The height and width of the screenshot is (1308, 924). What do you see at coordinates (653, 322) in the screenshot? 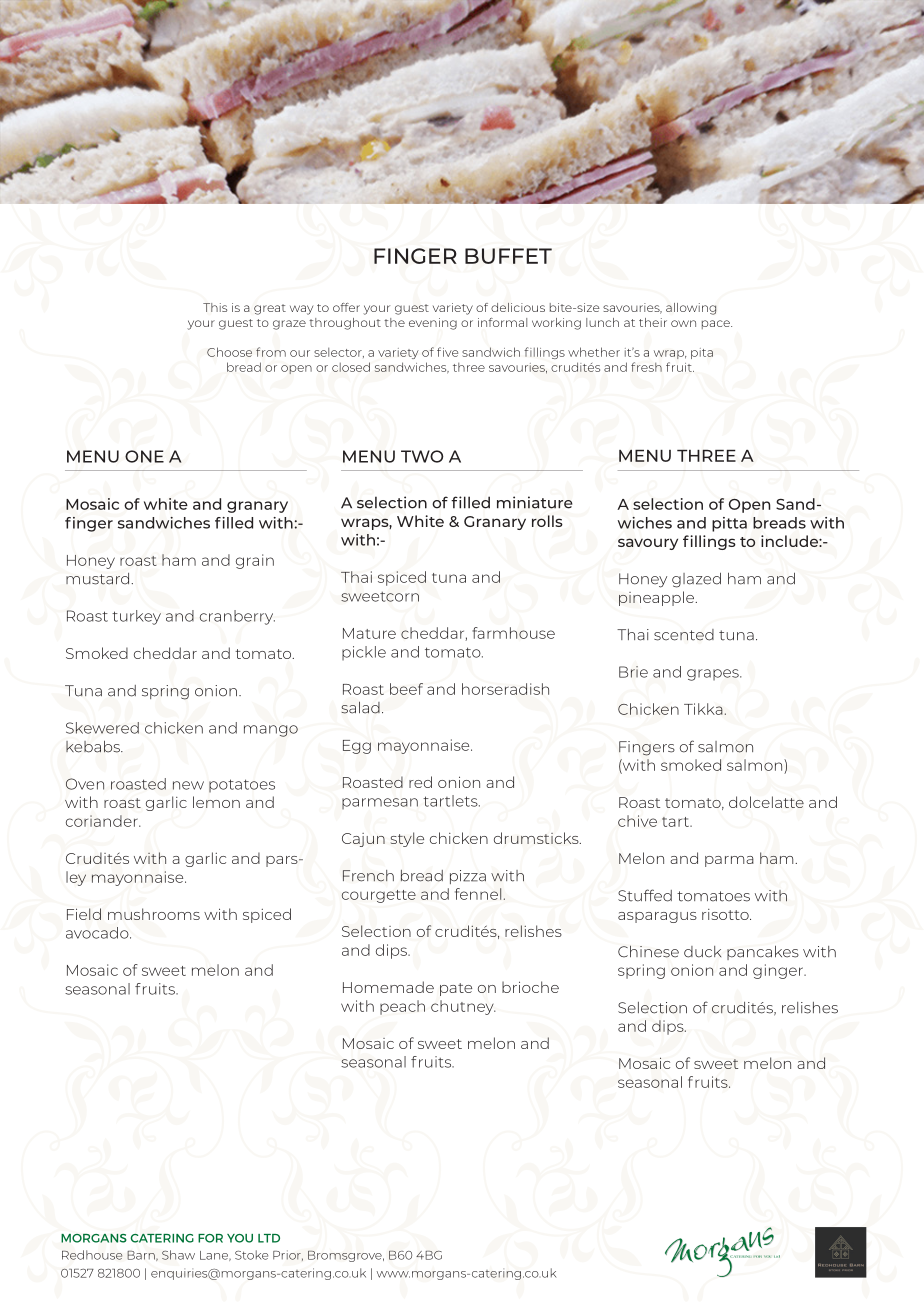
I see `their` at bounding box center [653, 322].
